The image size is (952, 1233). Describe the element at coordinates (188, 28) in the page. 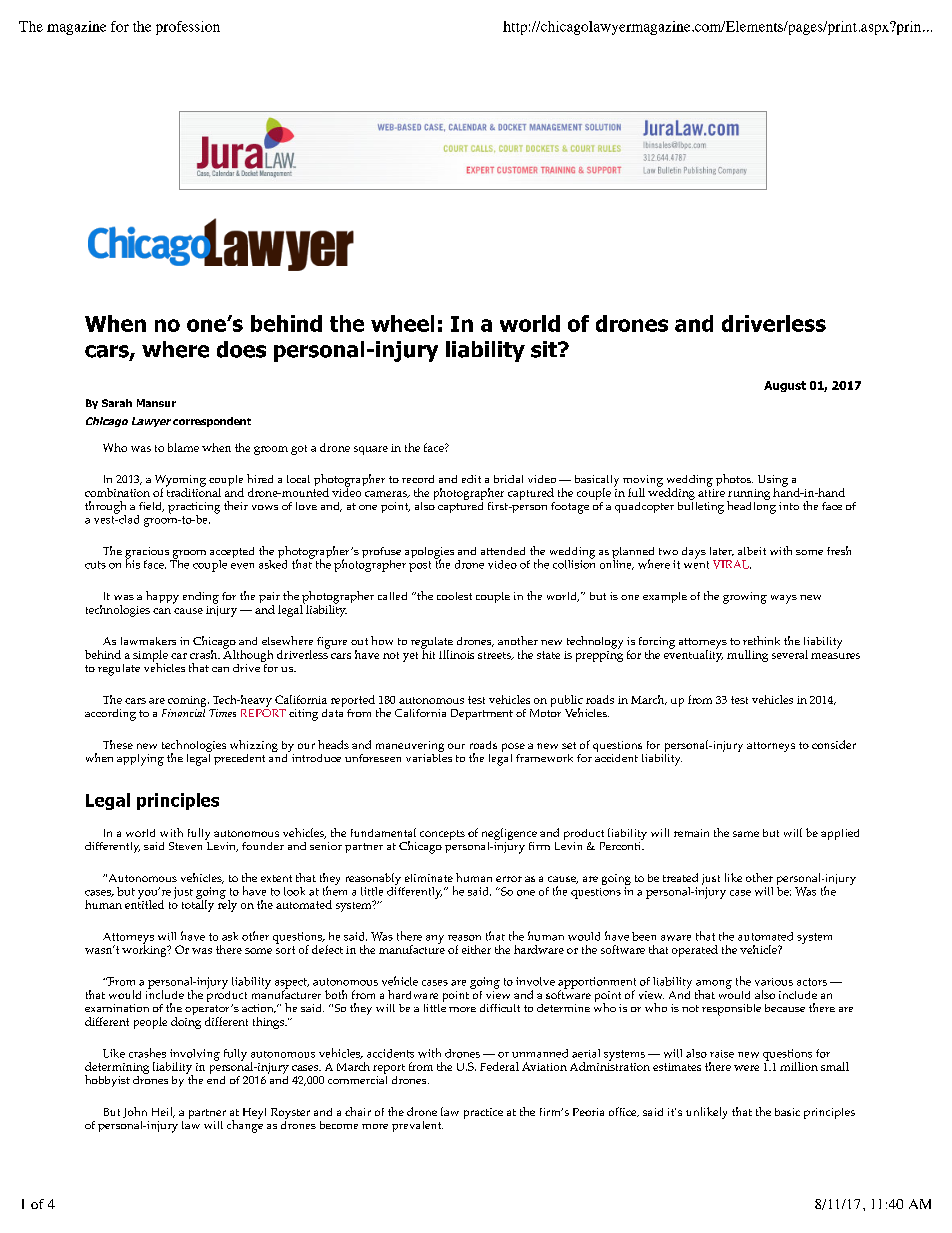

I see `profession` at that location.
